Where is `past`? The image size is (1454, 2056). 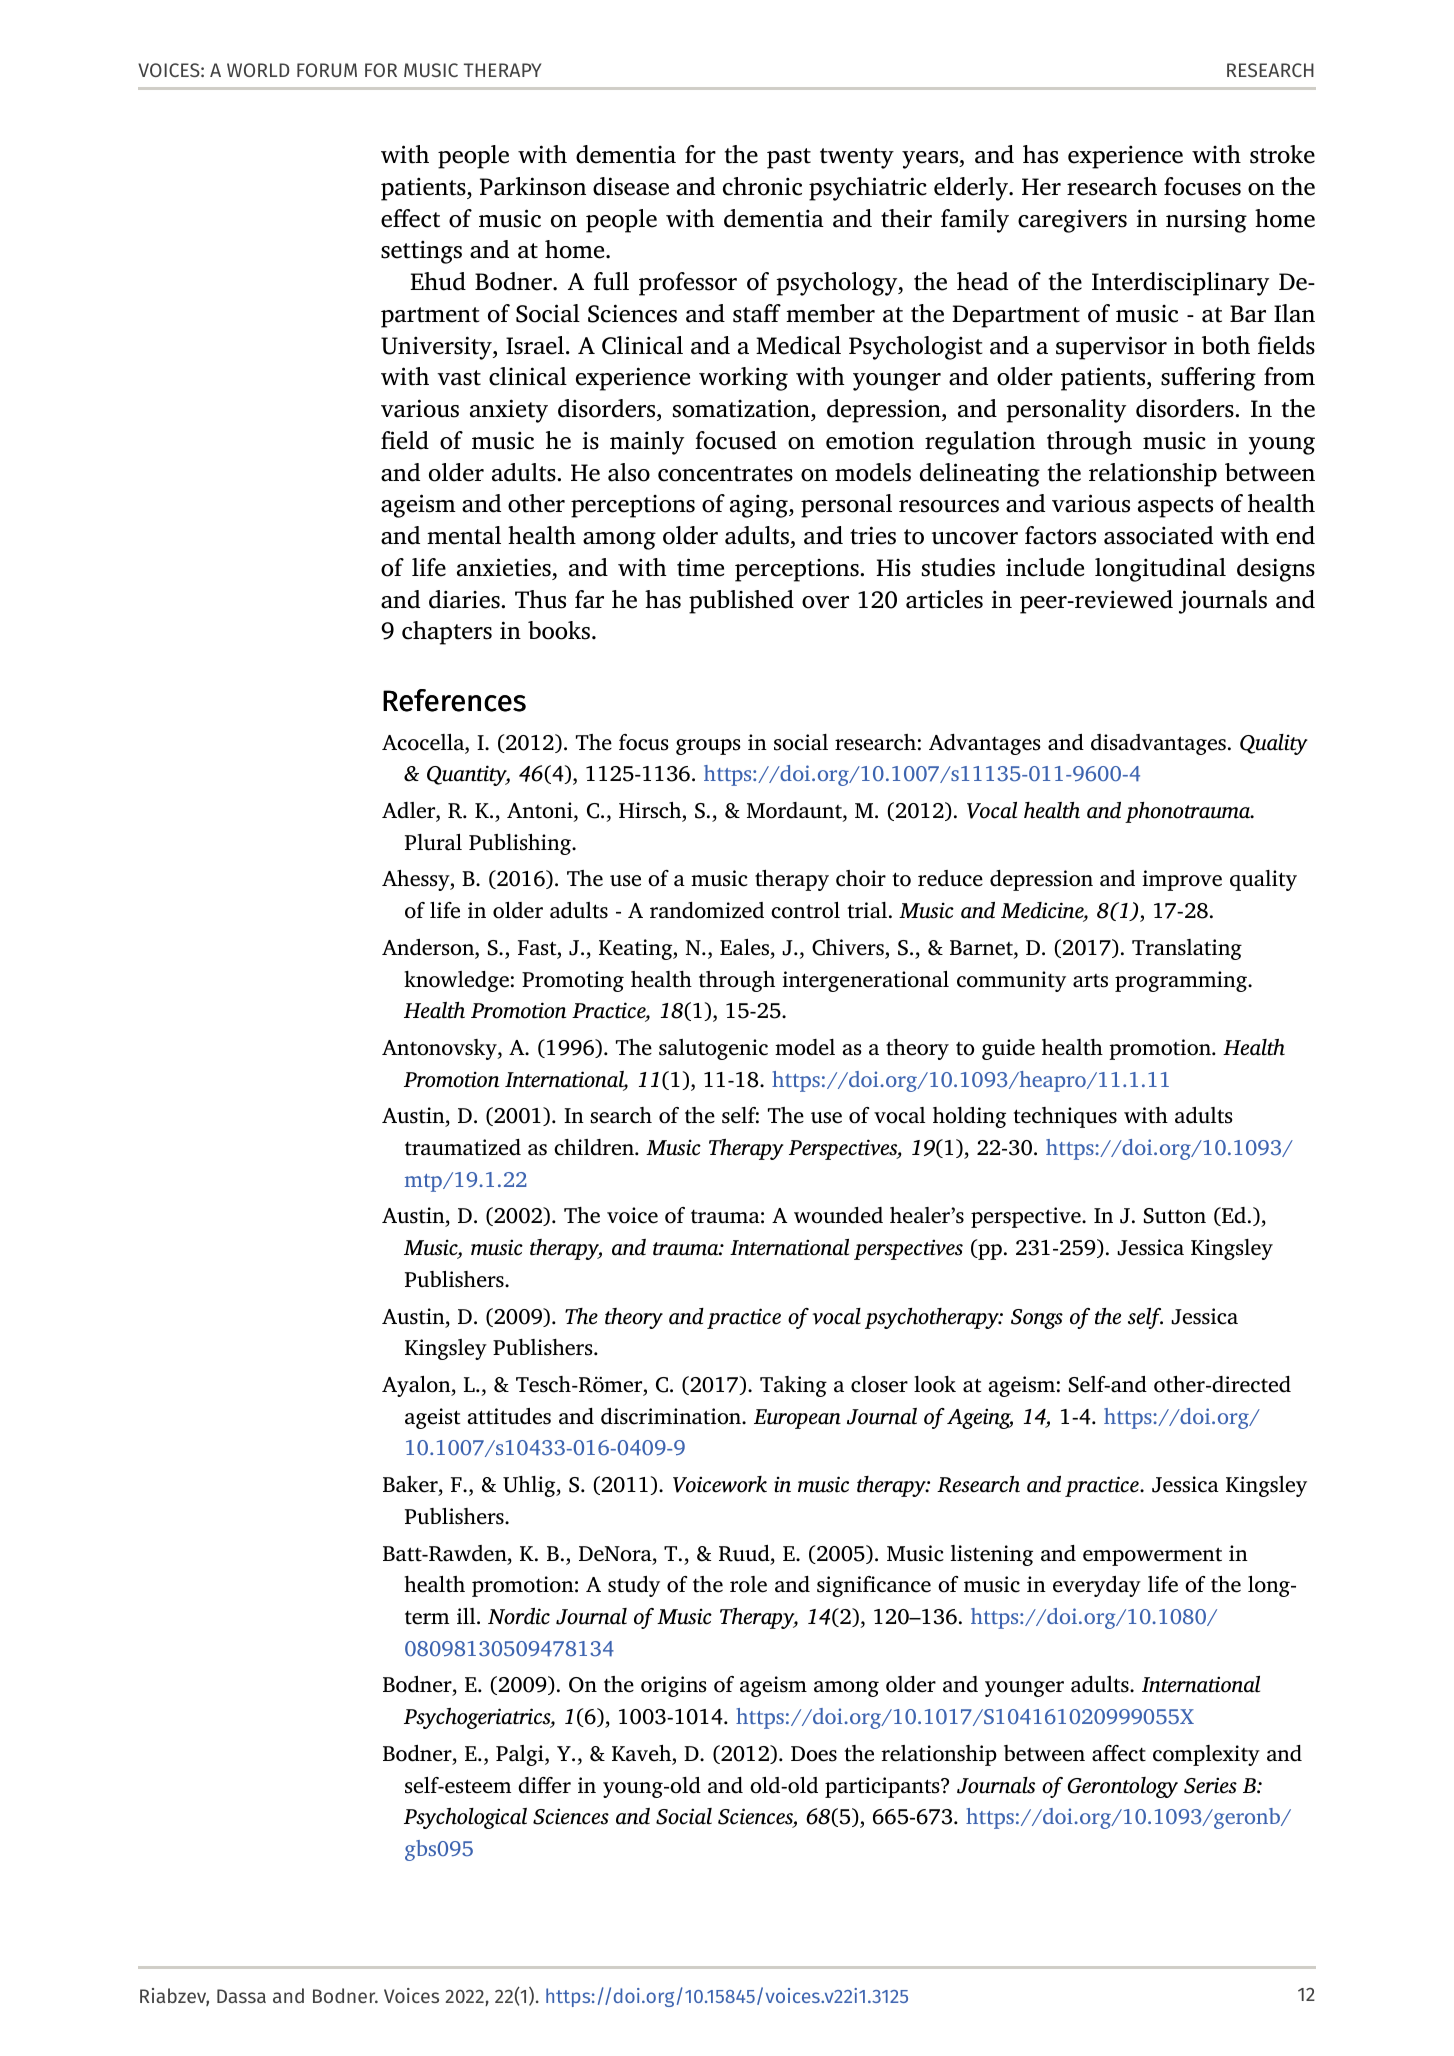 past is located at coordinates (789, 158).
